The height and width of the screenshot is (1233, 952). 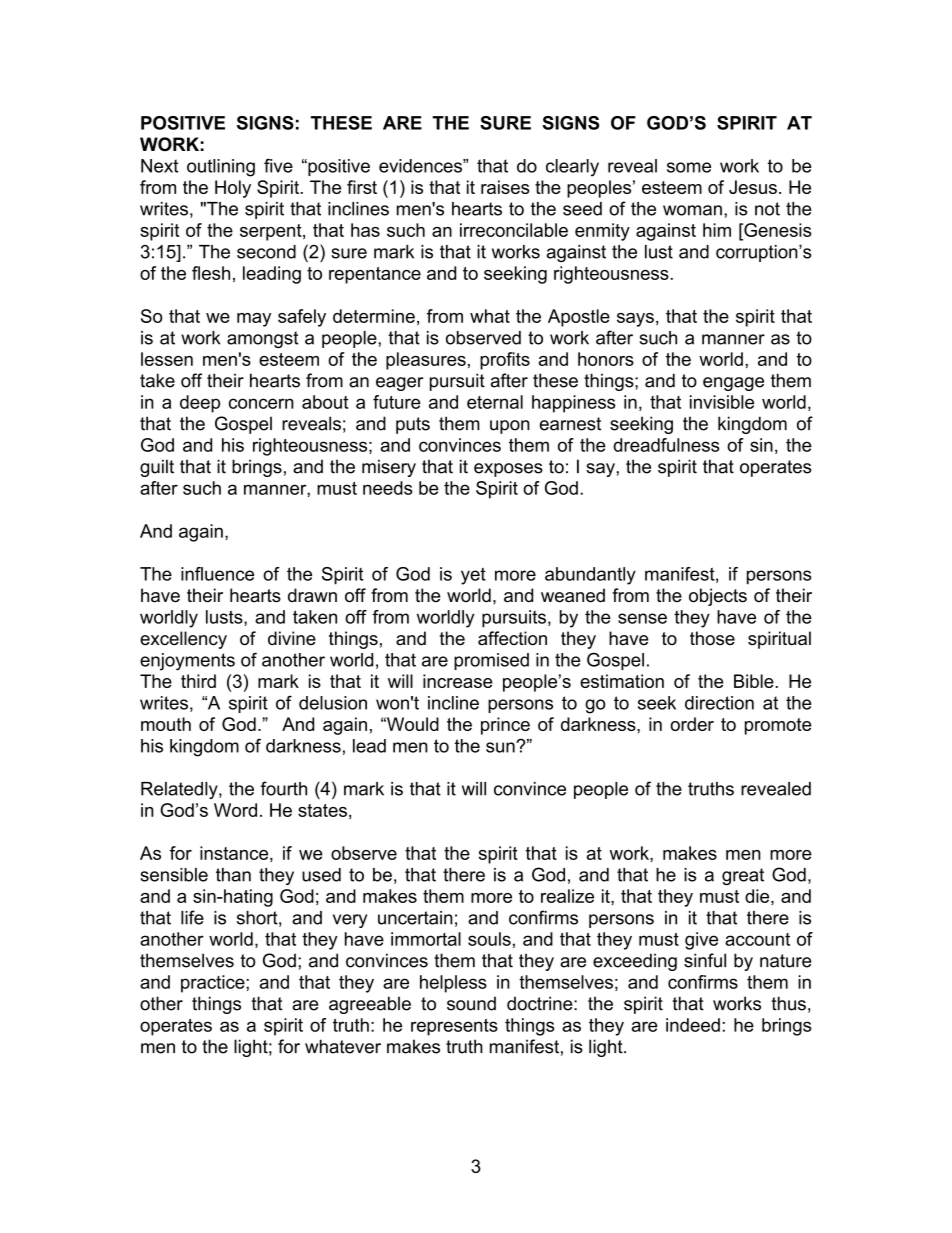 I want to click on Word, so click(x=235, y=810).
